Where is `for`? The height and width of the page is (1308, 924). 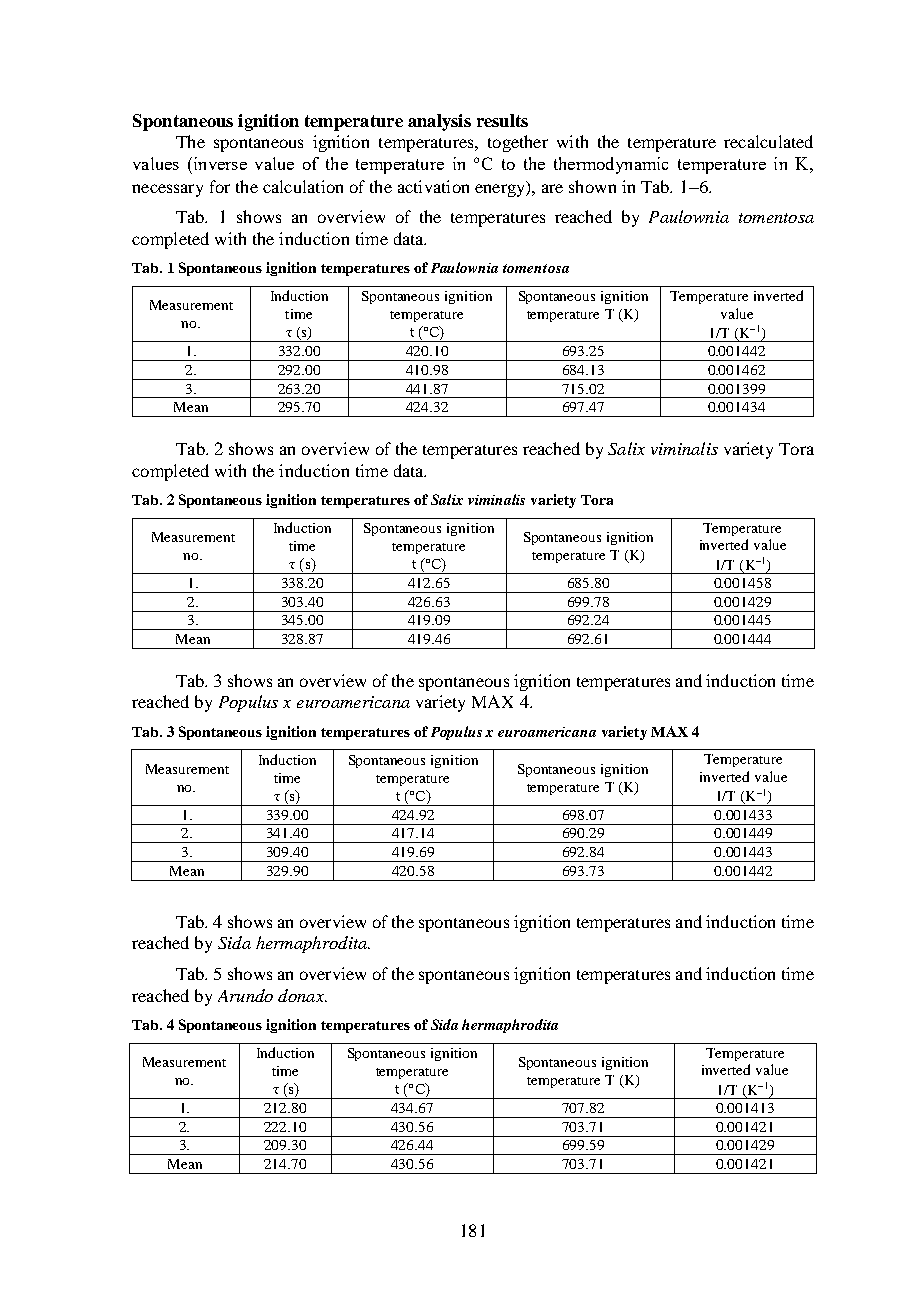
for is located at coordinates (220, 186).
